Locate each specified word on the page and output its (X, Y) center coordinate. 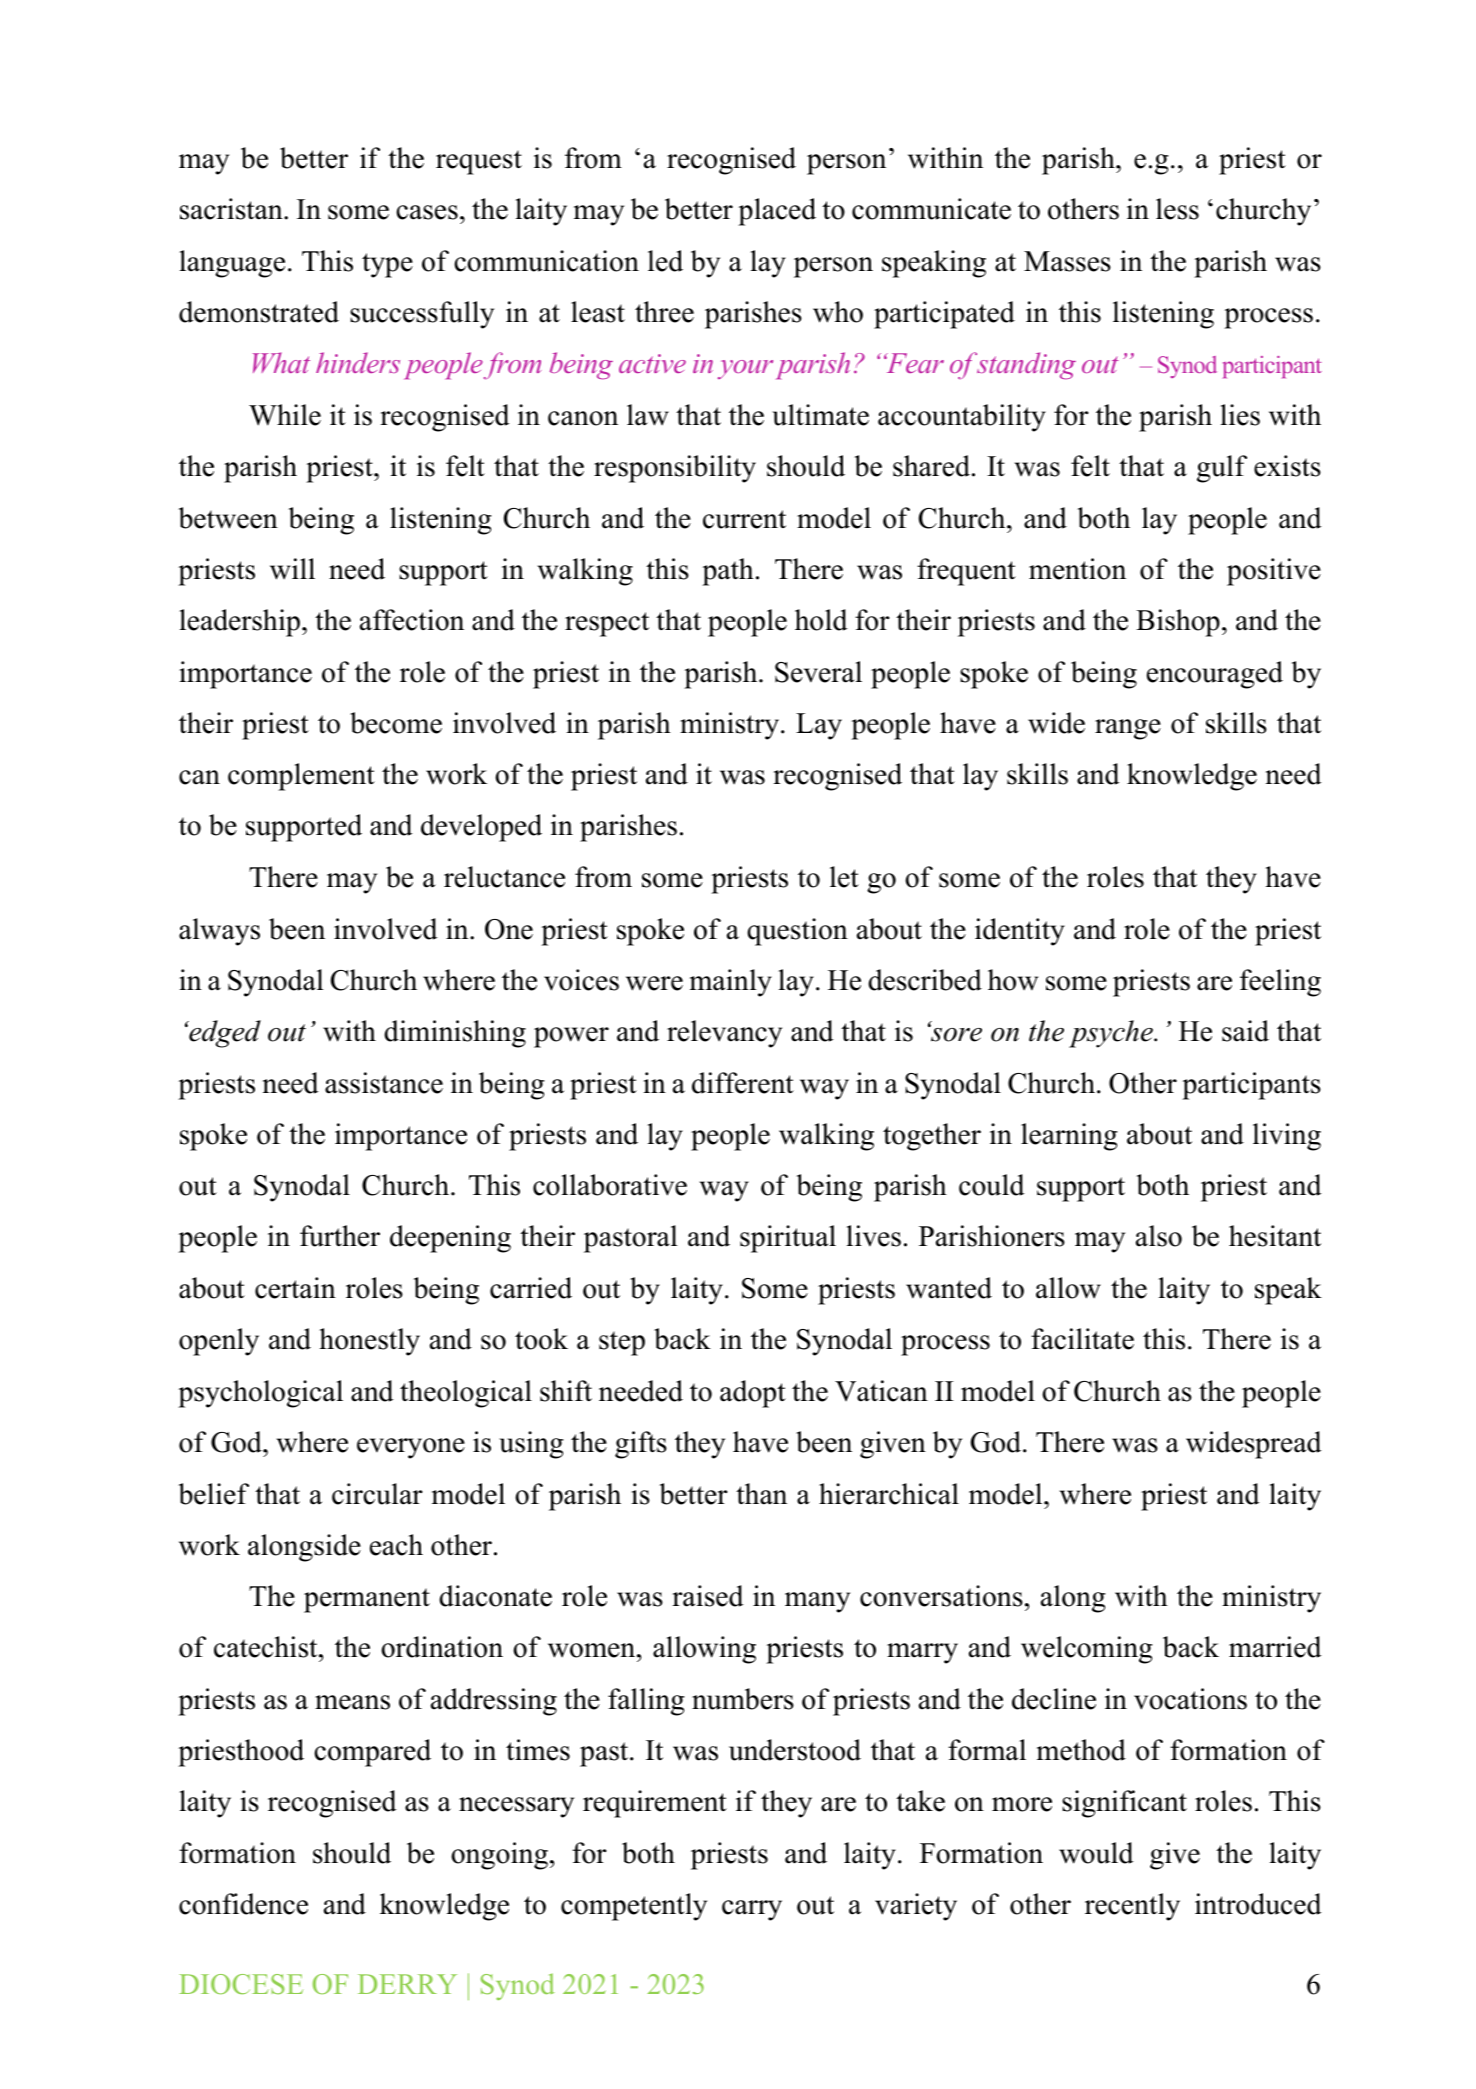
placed (777, 212)
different (743, 1083)
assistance (384, 1083)
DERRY (407, 1984)
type (387, 265)
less (1177, 209)
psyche (1112, 1034)
